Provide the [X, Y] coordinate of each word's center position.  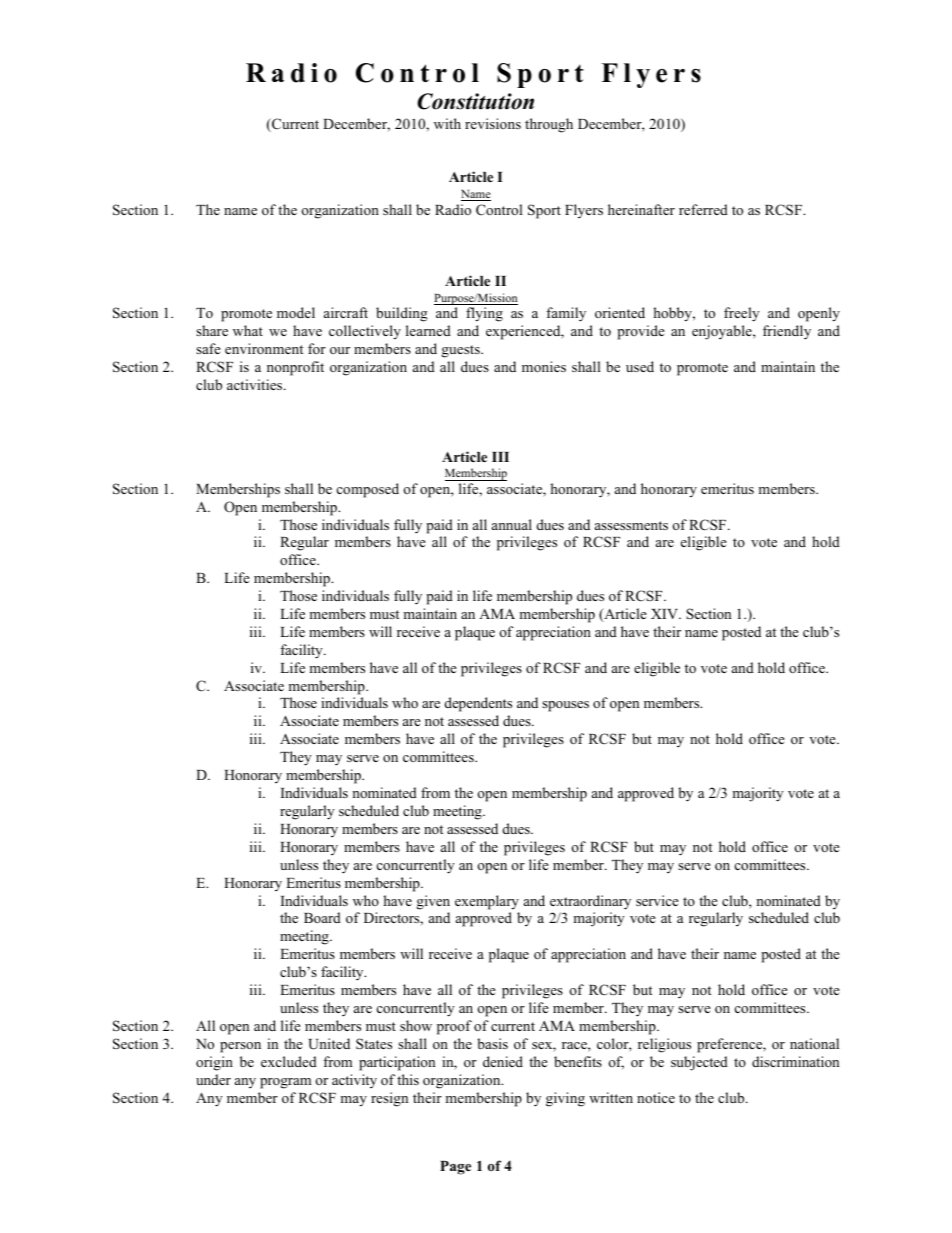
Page [455, 1168]
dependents [478, 704]
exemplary [487, 902]
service [657, 900]
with [447, 123]
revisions [493, 123]
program [285, 1083]
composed [368, 490]
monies [544, 366]
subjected [699, 1063]
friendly [787, 332]
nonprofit [295, 368]
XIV [665, 614]
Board [322, 917]
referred [703, 209]
